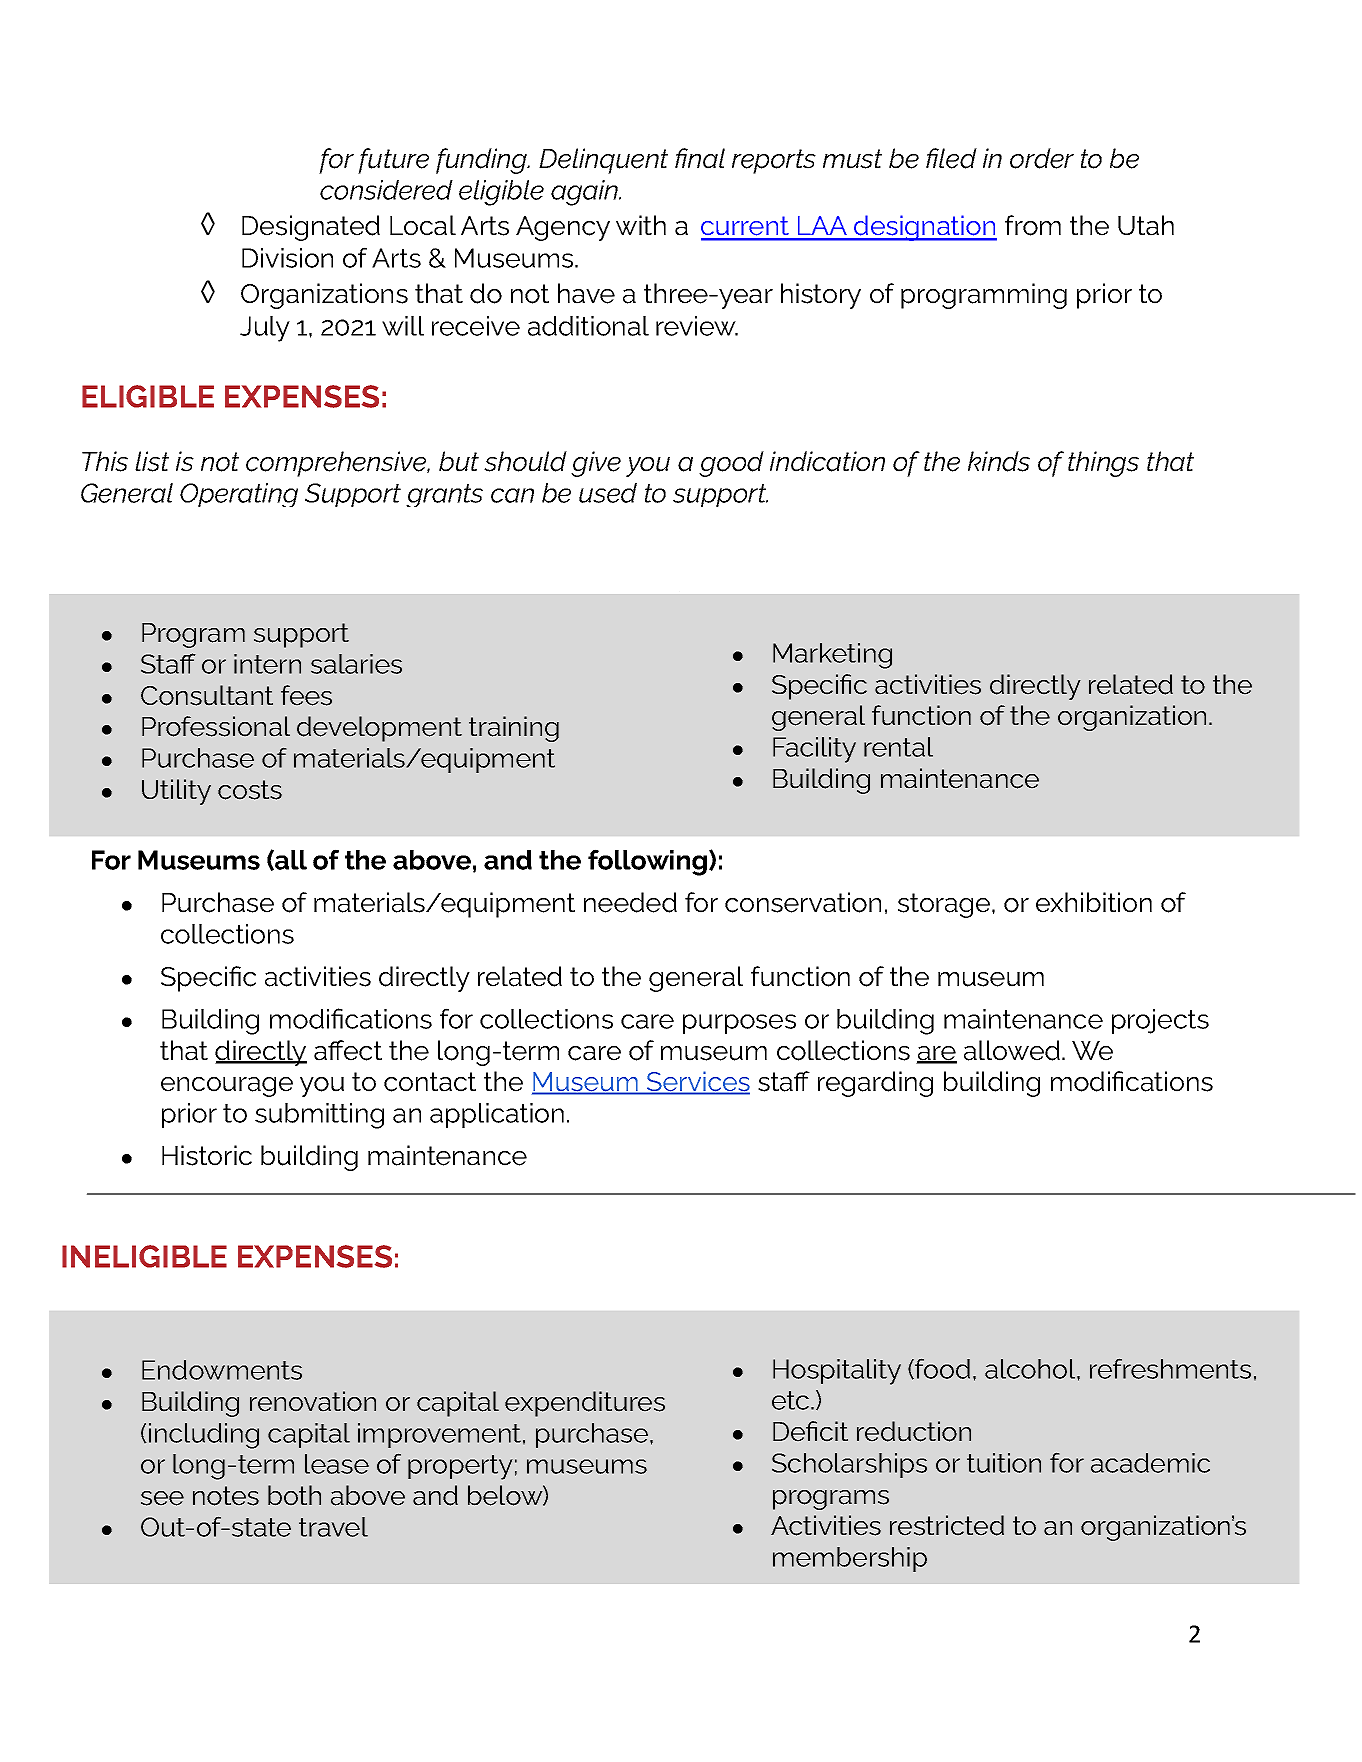 This document has width=1362, height=1762. Describe the element at coordinates (250, 790) in the document. I see `costs` at that location.
